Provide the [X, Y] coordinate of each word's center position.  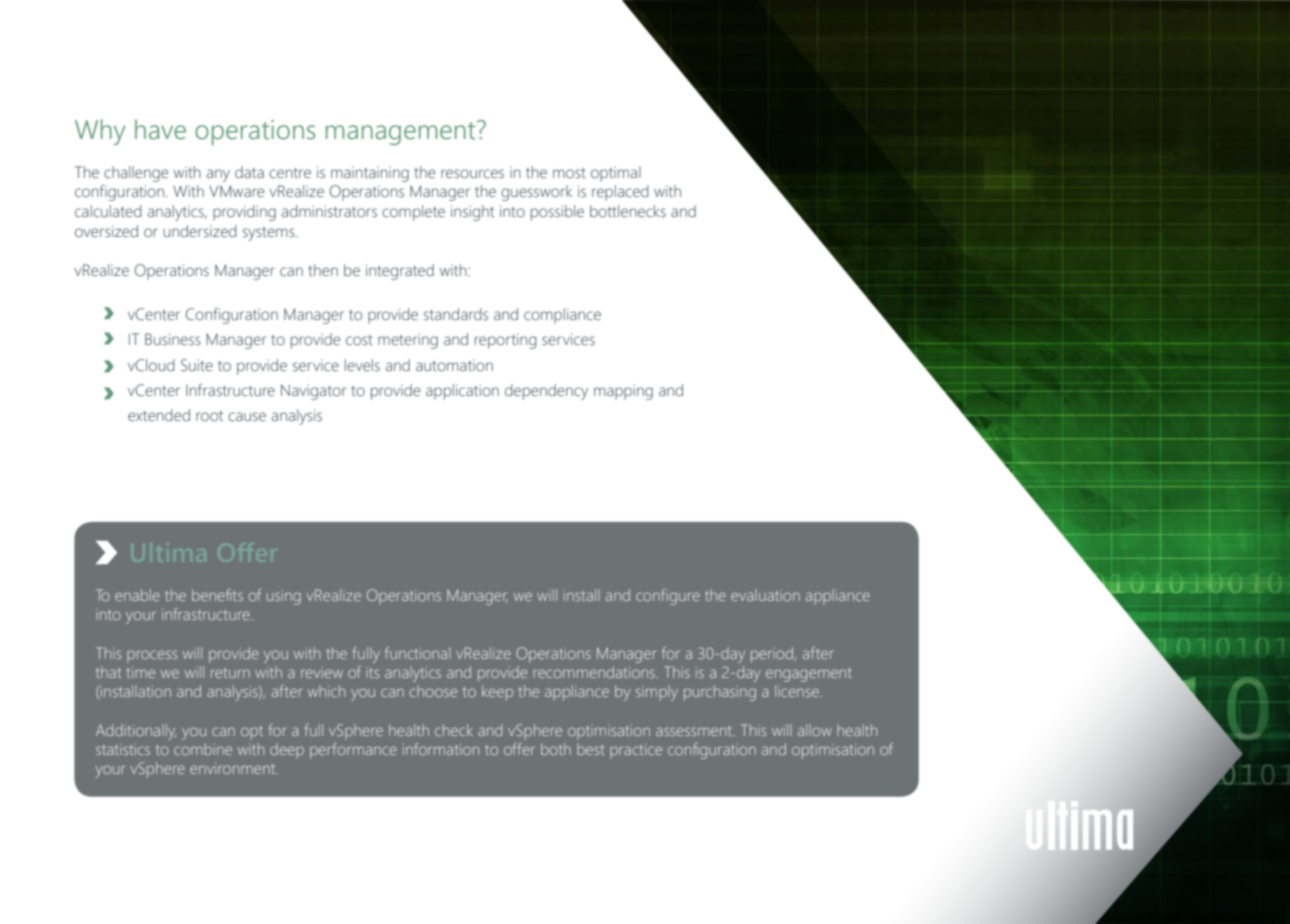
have [160, 129]
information [441, 749]
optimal [616, 174]
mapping [623, 392]
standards [456, 314]
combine [203, 749]
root [209, 416]
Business [173, 339]
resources [472, 174]
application [462, 392]
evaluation [765, 595]
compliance [562, 316]
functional [418, 653]
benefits [217, 595]
